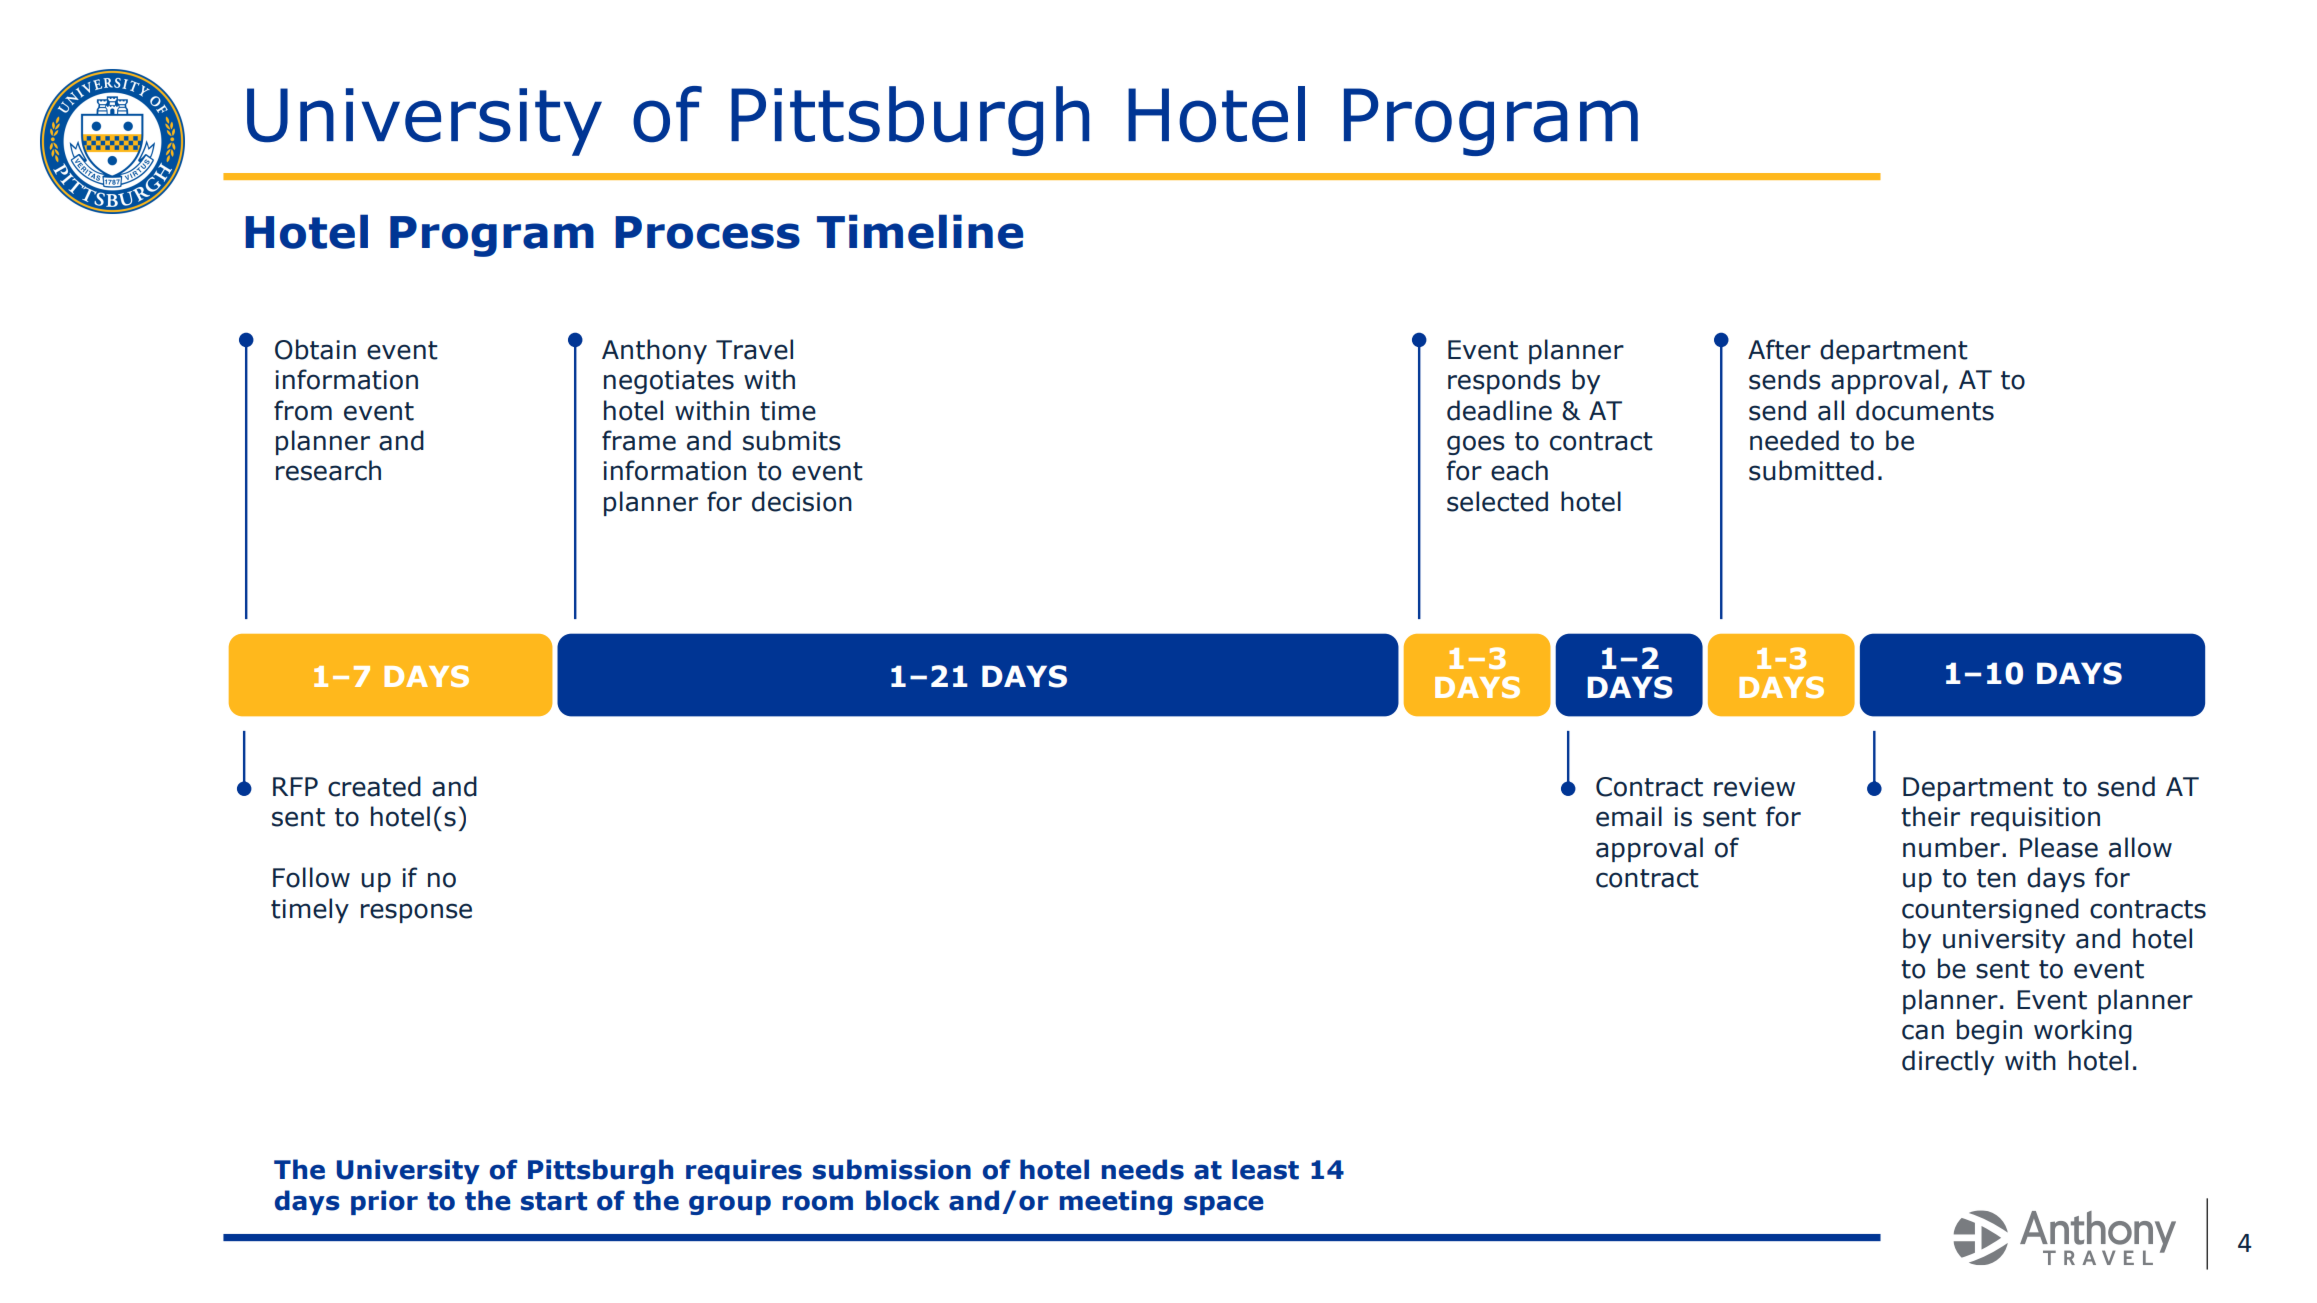 Image resolution: width=2317 pixels, height=1303 pixels. I want to click on ten, so click(1996, 878).
